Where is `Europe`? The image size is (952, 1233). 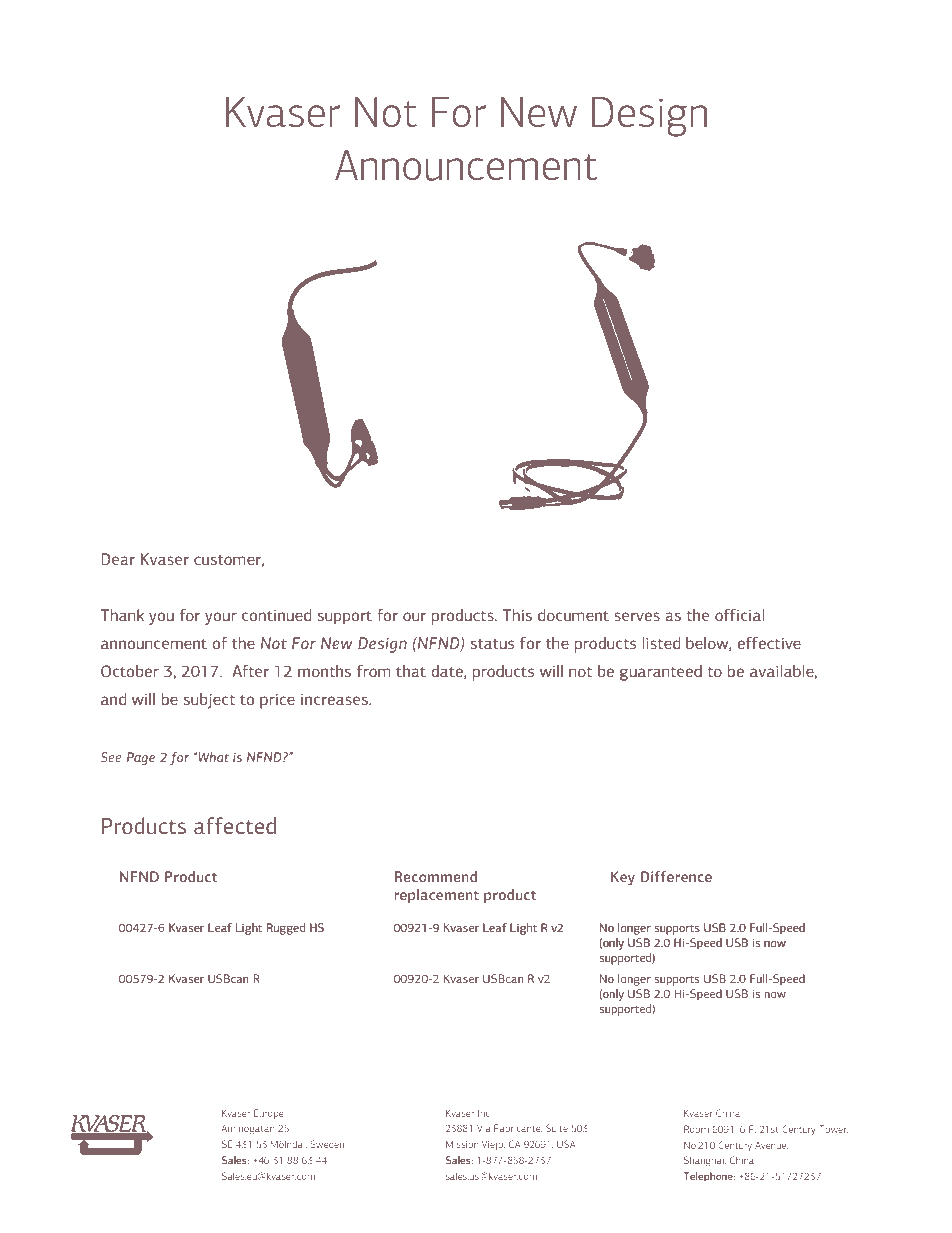 Europe is located at coordinates (269, 1114).
